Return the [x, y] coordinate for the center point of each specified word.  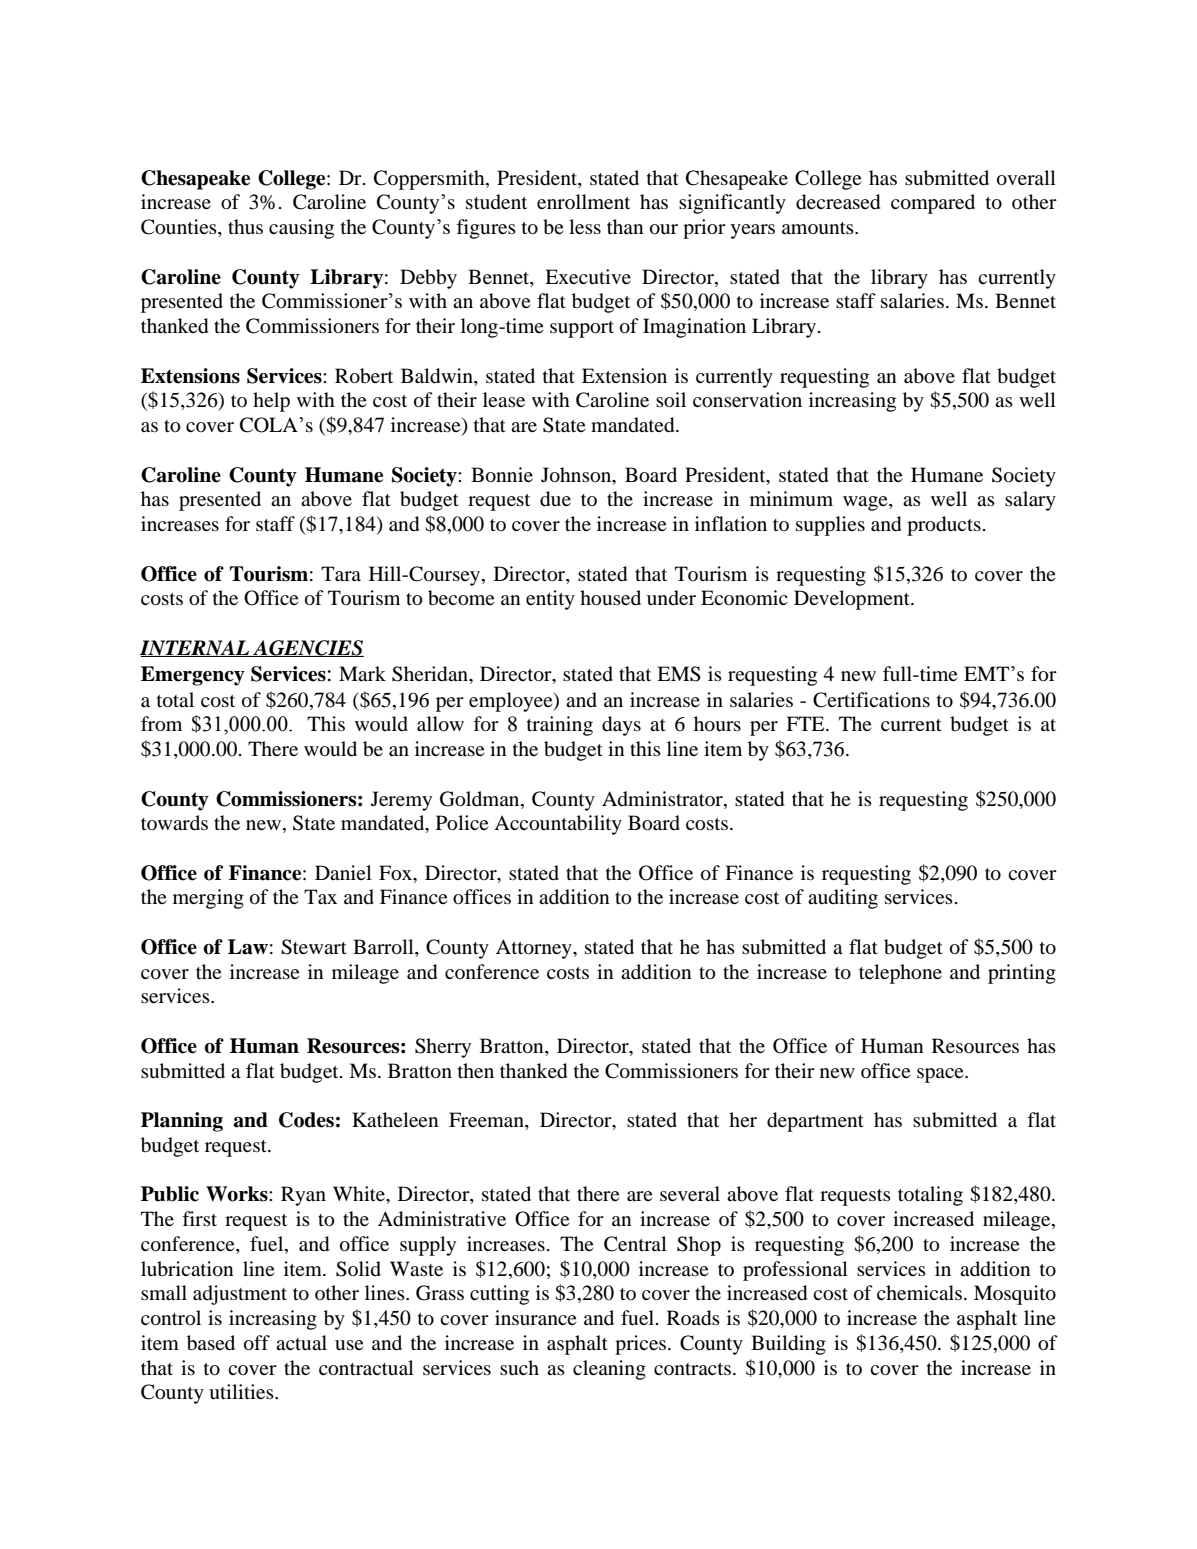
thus [245, 226]
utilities [242, 1392]
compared [933, 204]
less [585, 226]
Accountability [558, 825]
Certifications [871, 700]
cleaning [609, 1370]
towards [174, 822]
